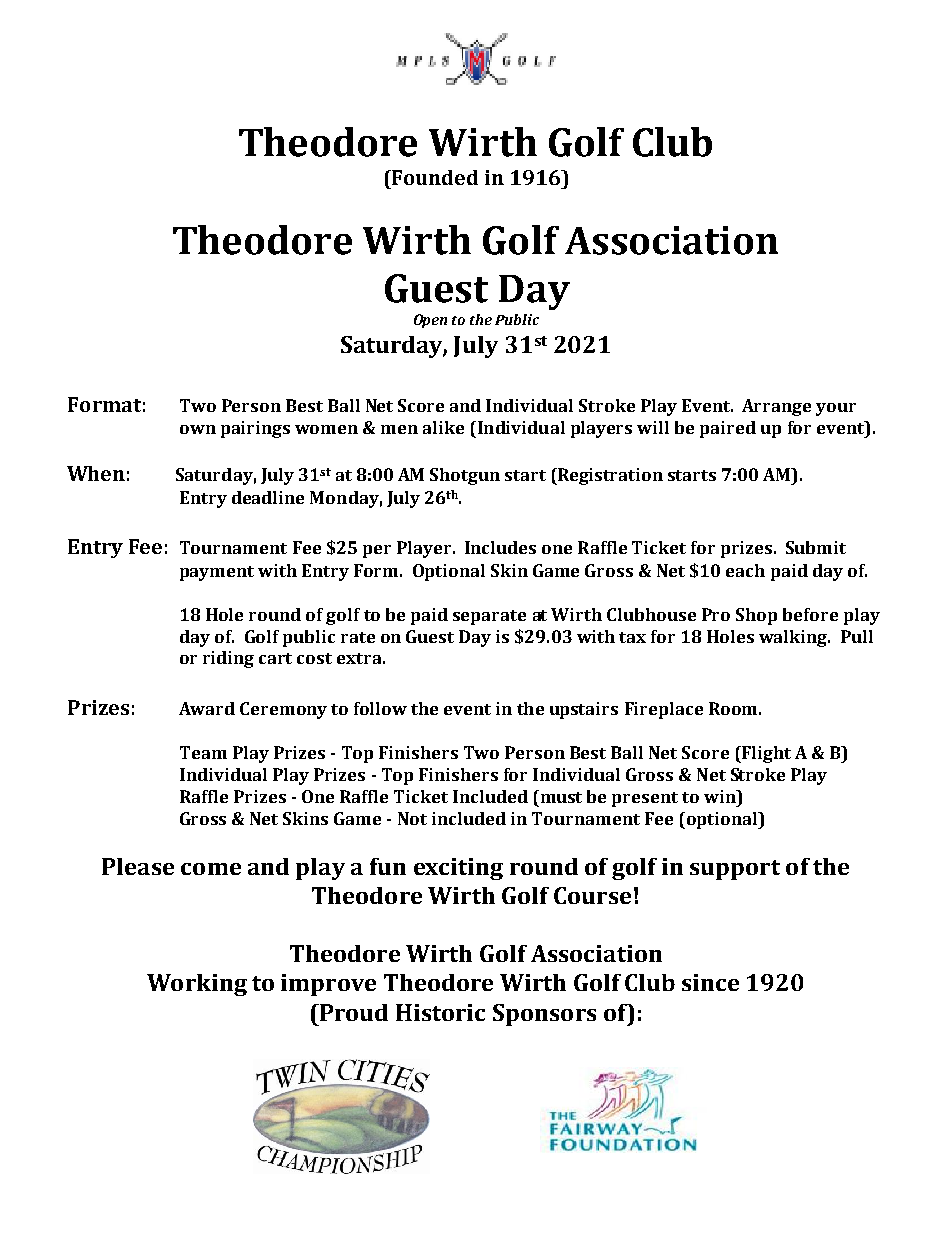  Describe the element at coordinates (584, 710) in the screenshot. I see `upstairs` at that location.
